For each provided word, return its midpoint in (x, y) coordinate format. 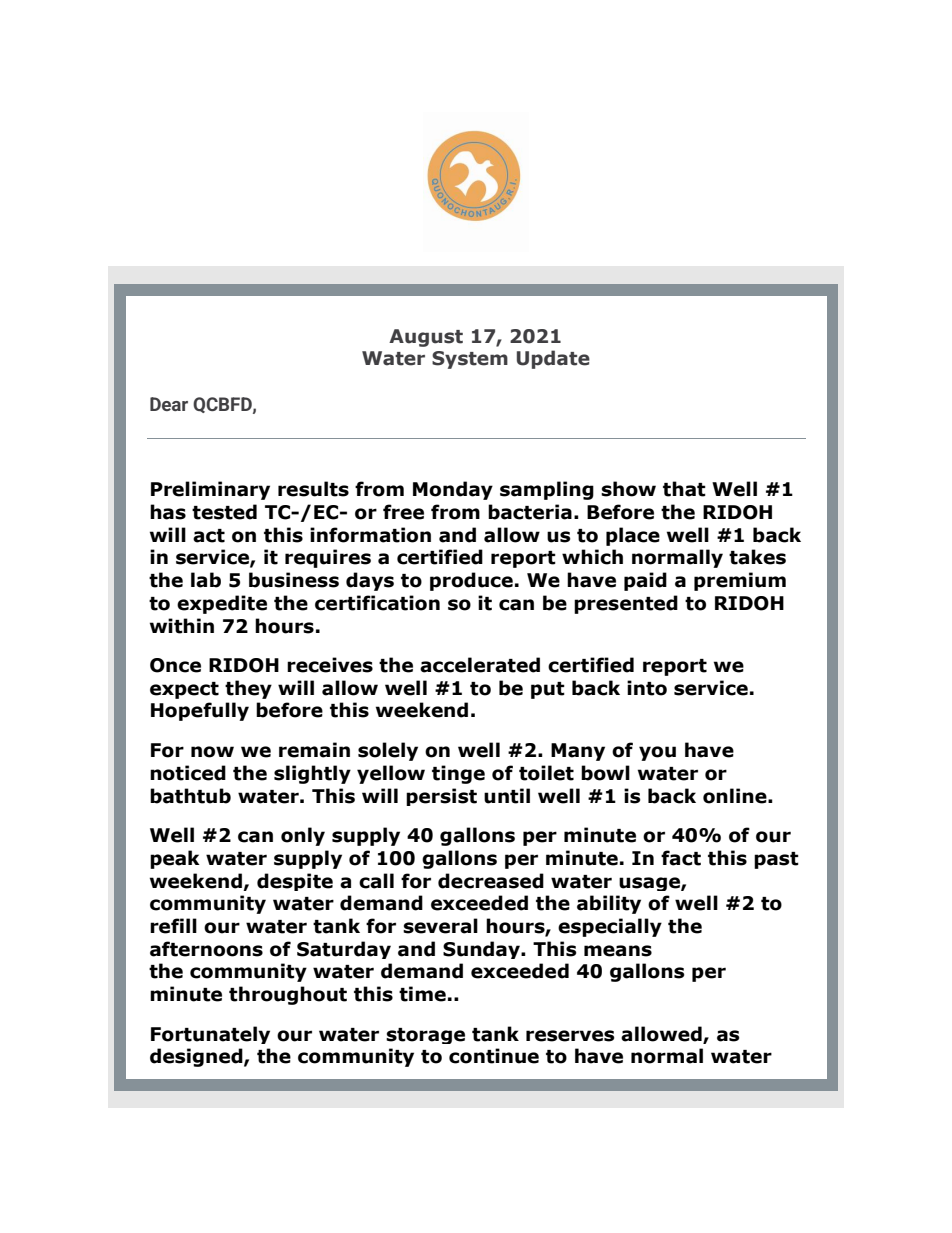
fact (681, 858)
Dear (169, 404)
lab (206, 580)
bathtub (190, 796)
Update (553, 359)
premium (740, 581)
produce (471, 581)
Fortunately (210, 1035)
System (470, 360)
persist (441, 797)
